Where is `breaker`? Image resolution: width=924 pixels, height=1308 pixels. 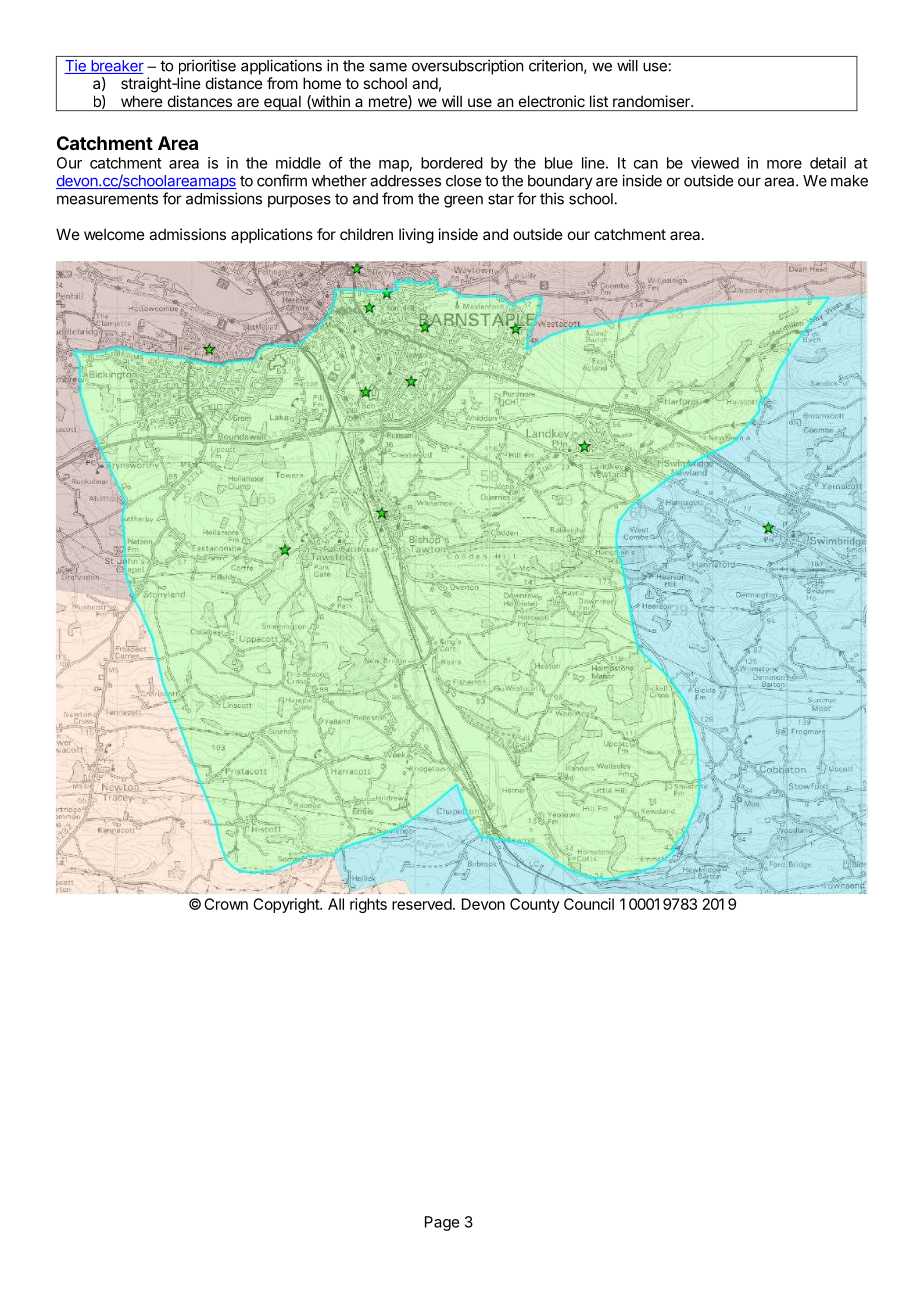
breaker is located at coordinates (116, 67).
